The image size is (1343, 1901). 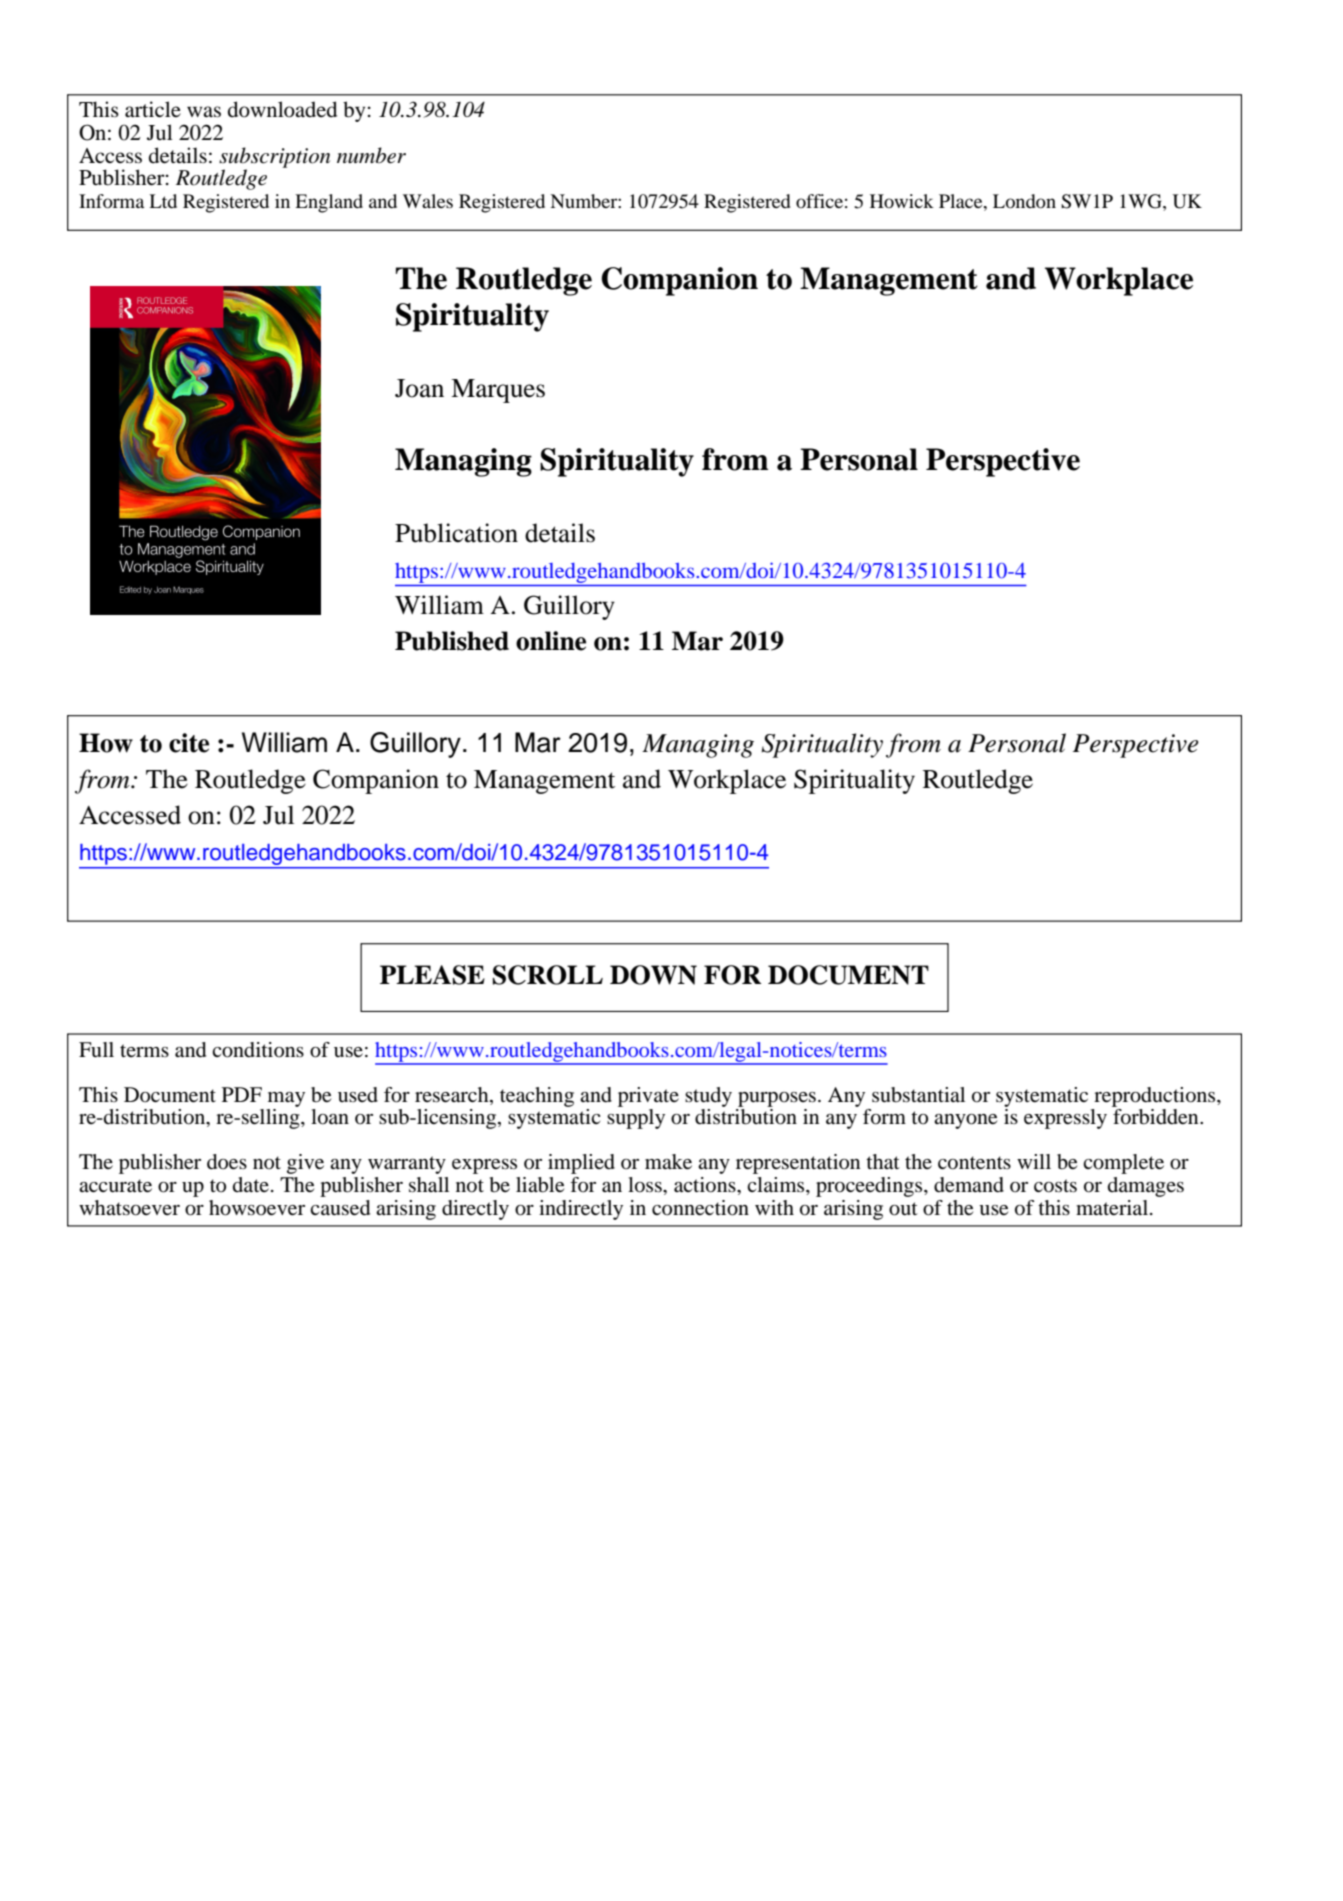 I want to click on subscription, so click(x=274, y=158).
